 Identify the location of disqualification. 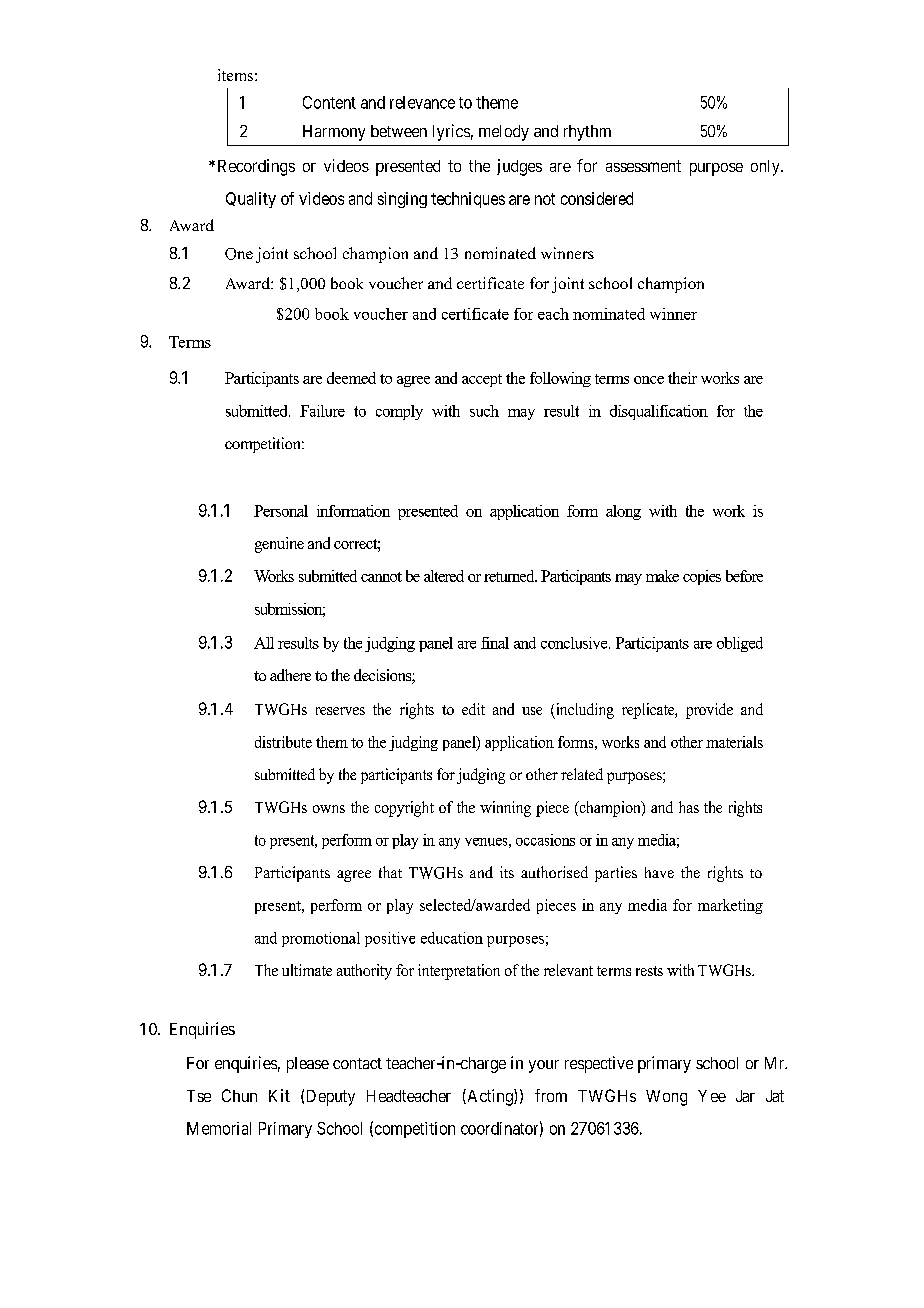
(659, 412).
